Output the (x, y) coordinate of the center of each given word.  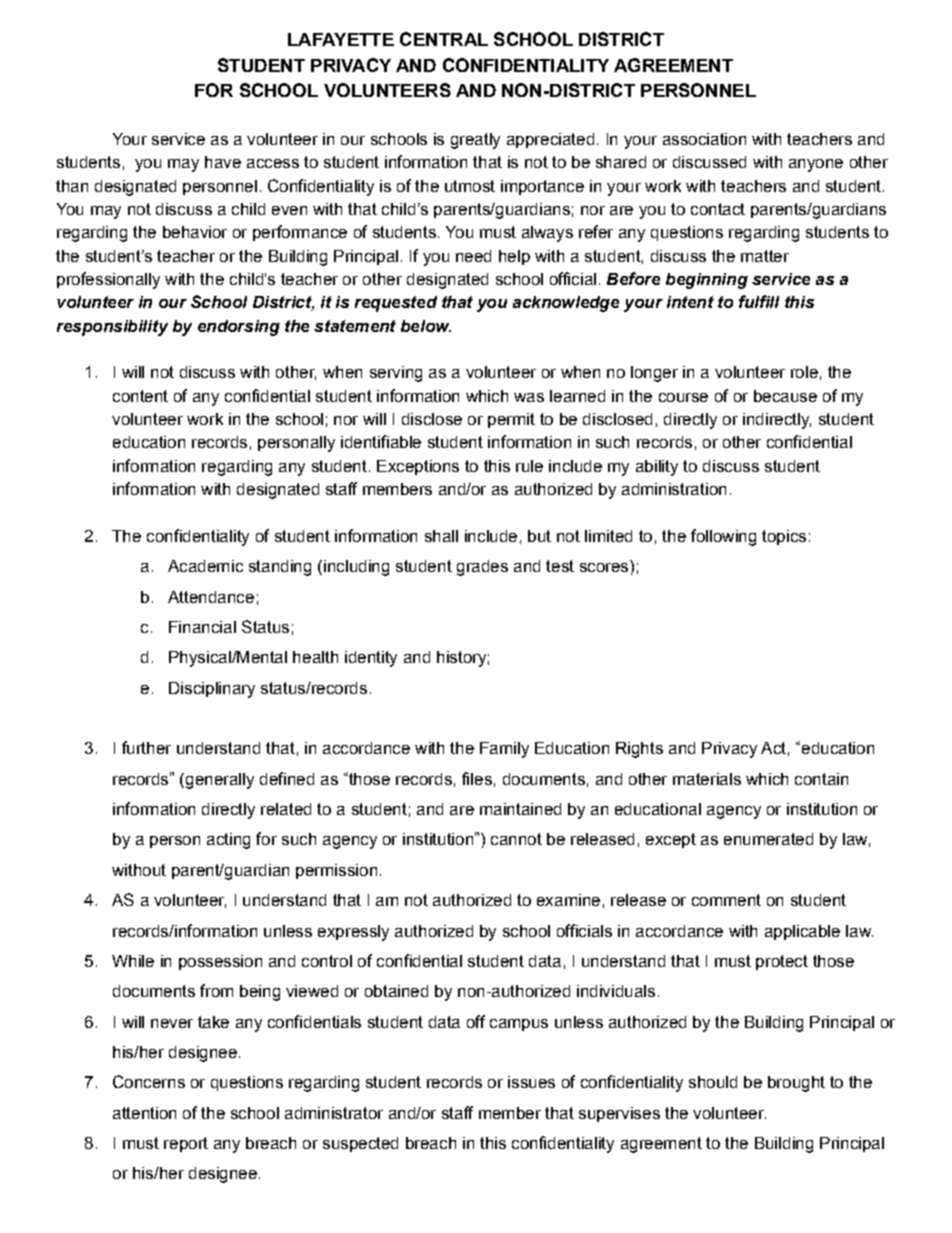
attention (144, 1113)
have (223, 162)
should (713, 1082)
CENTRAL (444, 39)
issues (531, 1082)
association (704, 139)
